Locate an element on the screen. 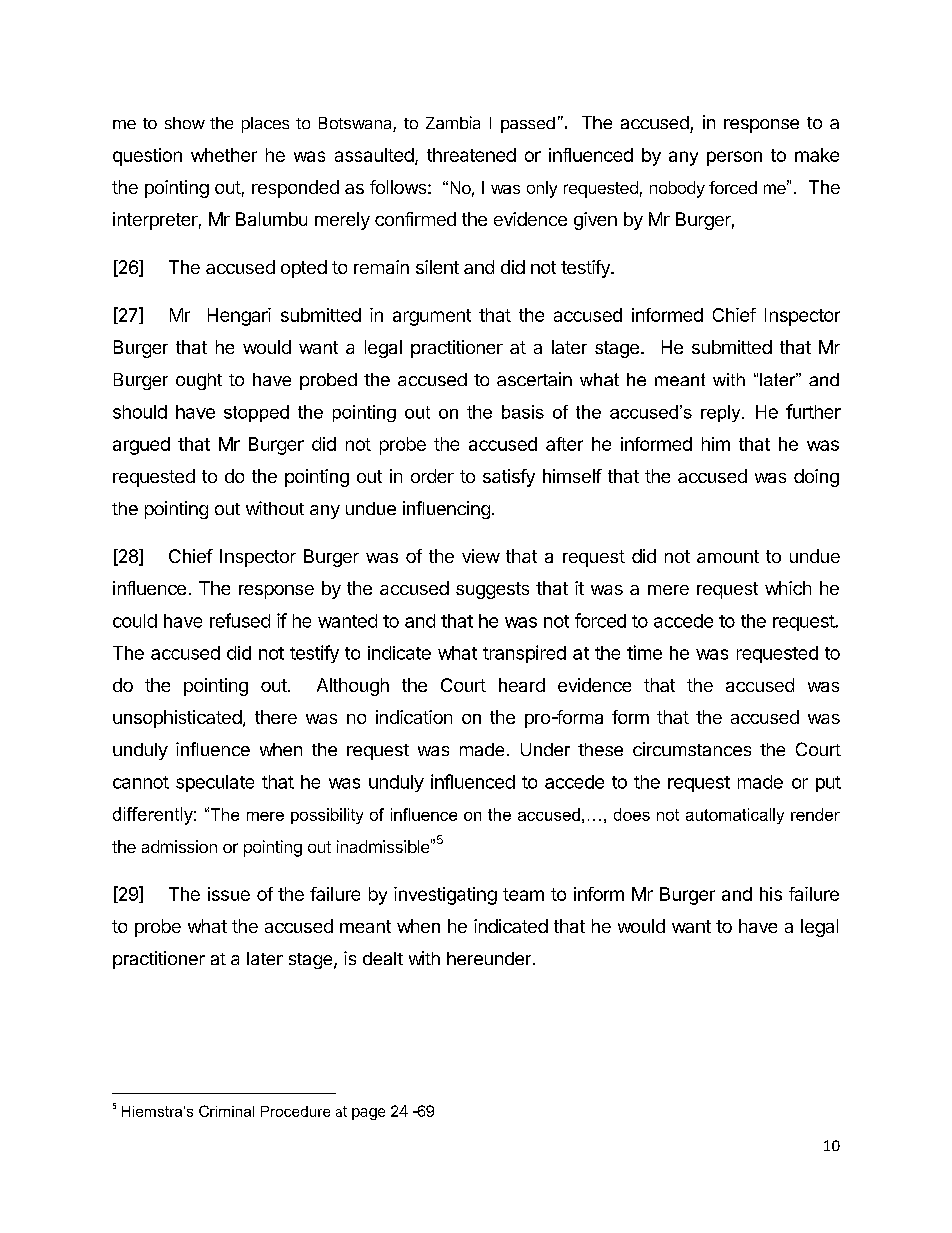  investigating is located at coordinates (445, 896).
